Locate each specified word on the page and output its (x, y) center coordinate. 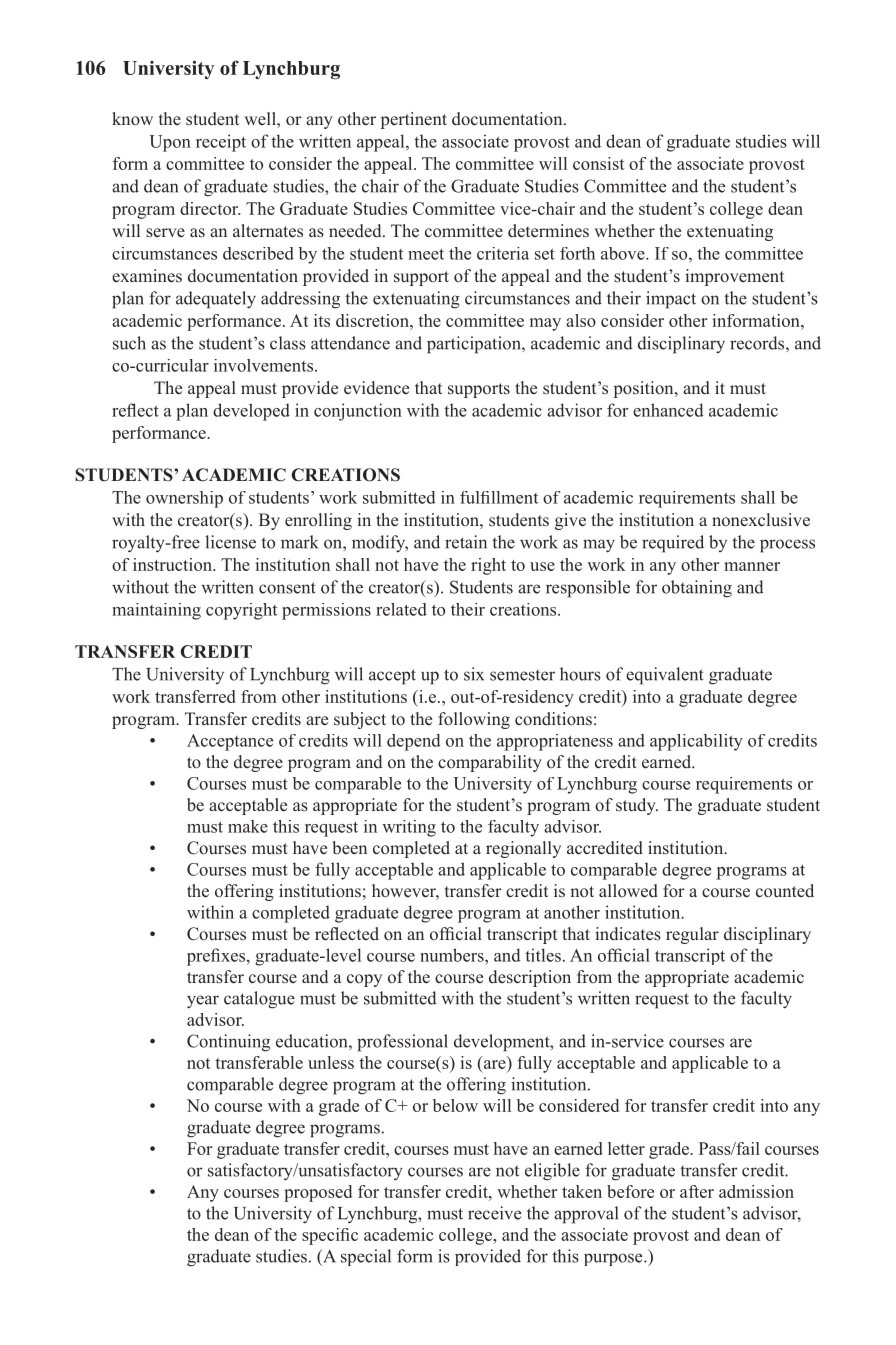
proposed (318, 1193)
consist (598, 163)
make (248, 826)
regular (692, 935)
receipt (221, 143)
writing (409, 828)
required (673, 544)
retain (466, 542)
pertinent (414, 120)
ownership (184, 499)
